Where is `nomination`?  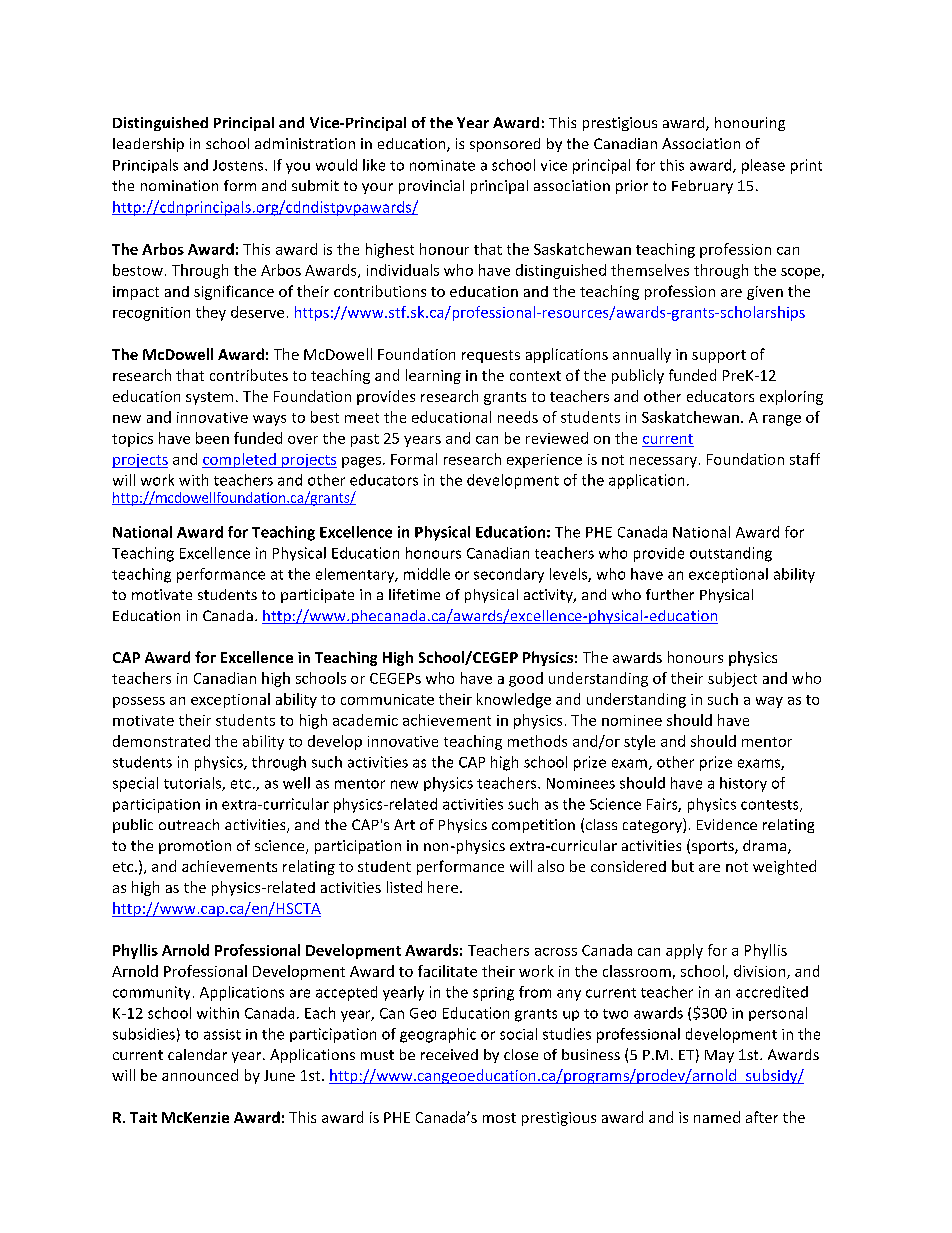 nomination is located at coordinates (179, 185).
